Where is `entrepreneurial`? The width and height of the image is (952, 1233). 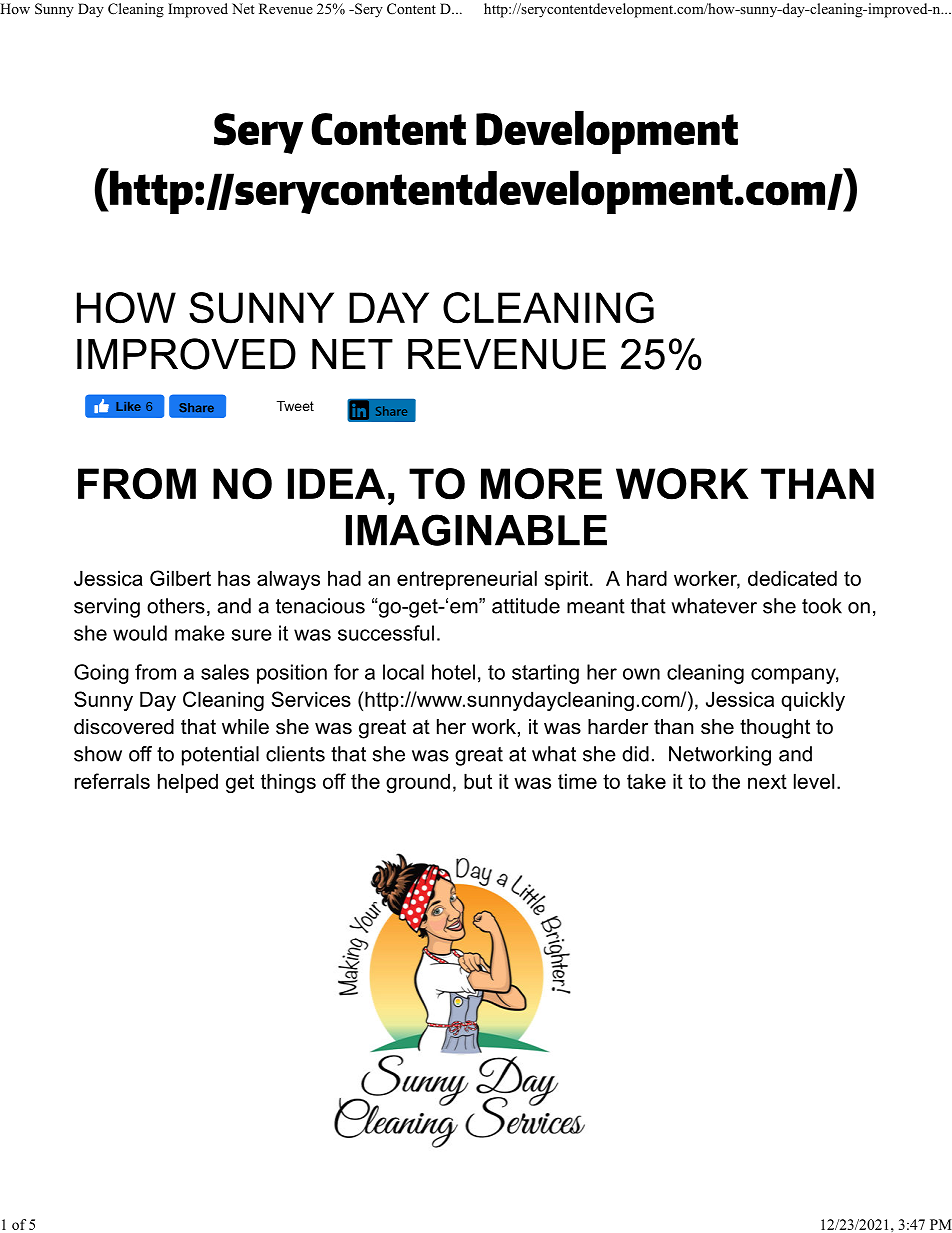 entrepreneurial is located at coordinates (467, 580).
